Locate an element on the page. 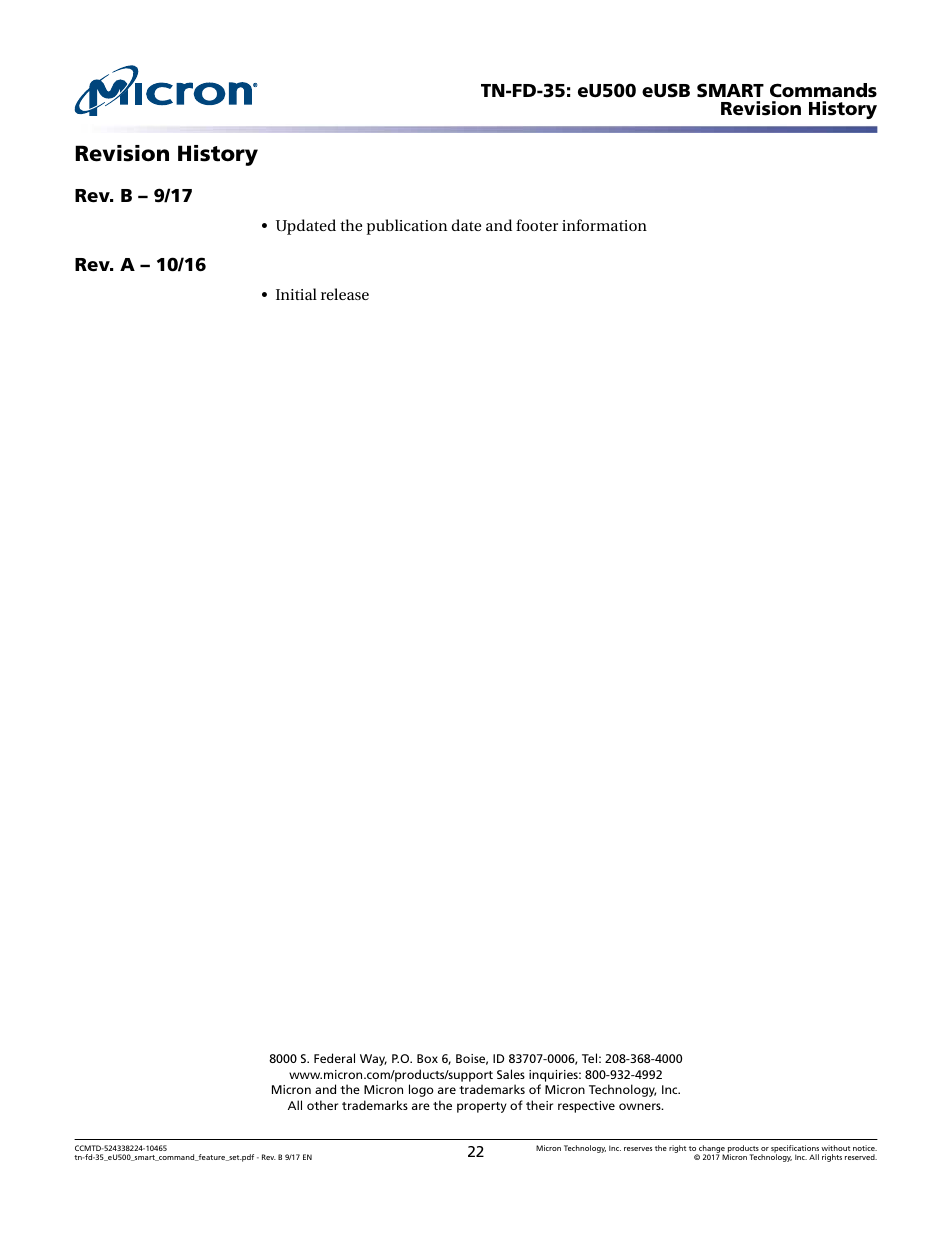 This page has width=952, height=1233. information is located at coordinates (604, 225).
